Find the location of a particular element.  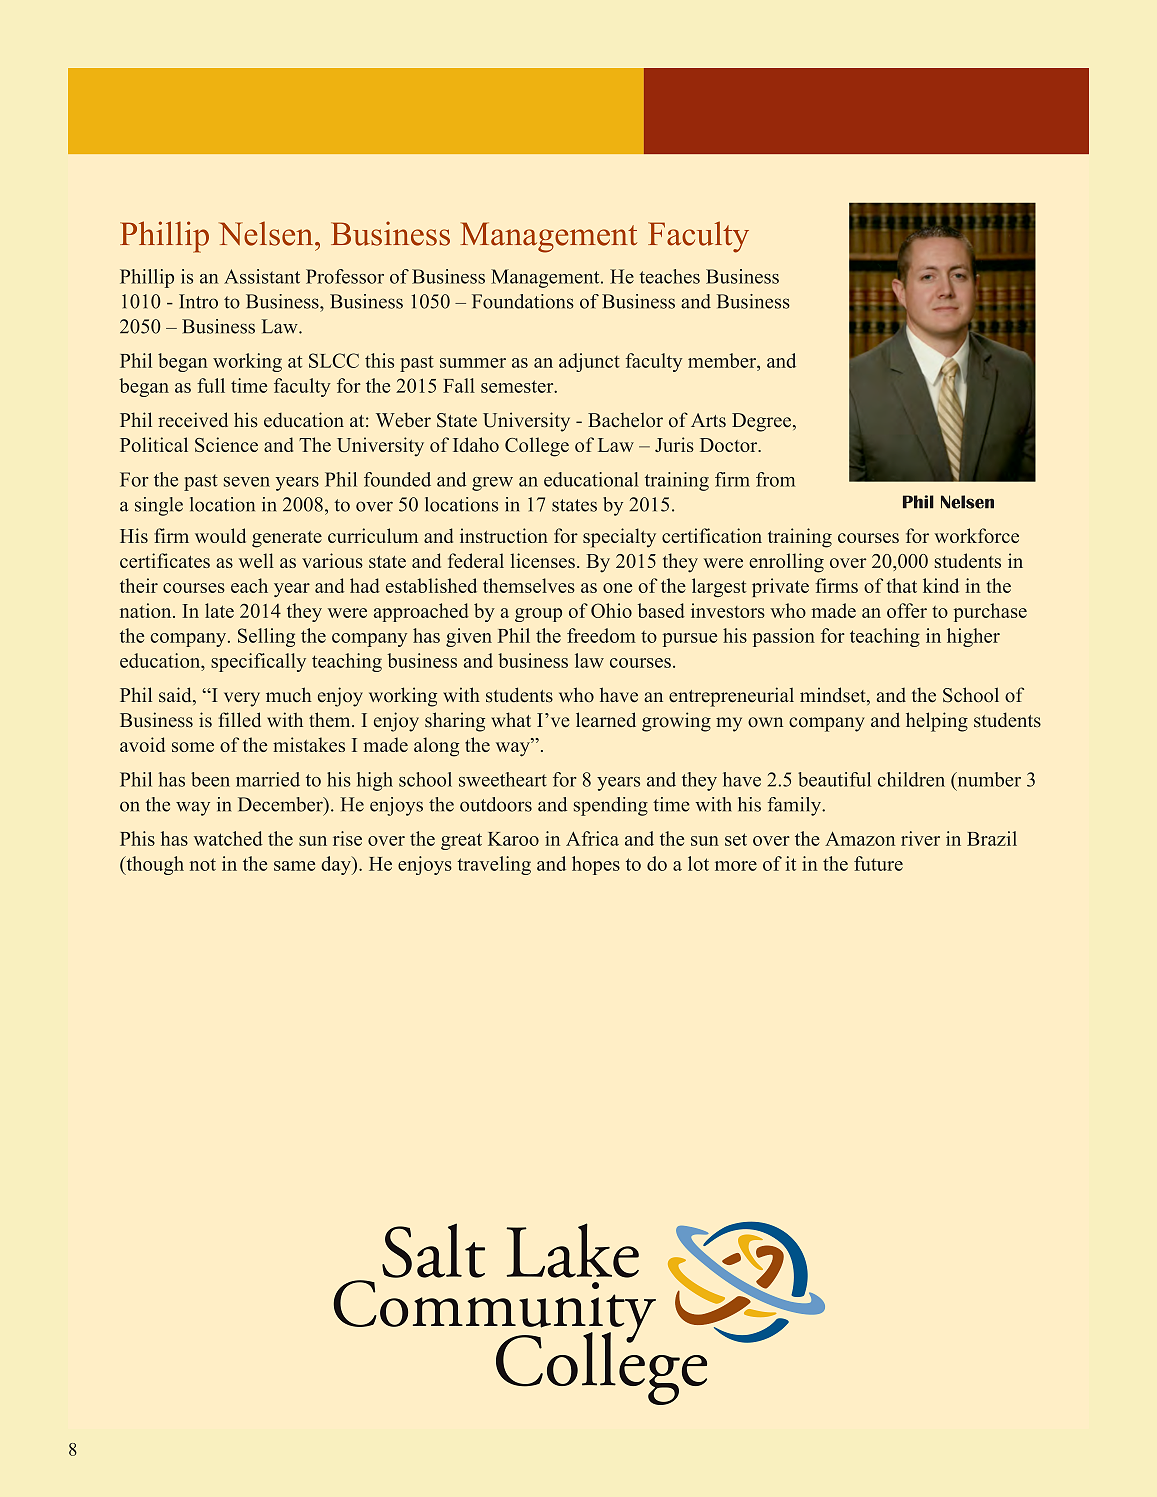

Africa is located at coordinates (592, 838).
